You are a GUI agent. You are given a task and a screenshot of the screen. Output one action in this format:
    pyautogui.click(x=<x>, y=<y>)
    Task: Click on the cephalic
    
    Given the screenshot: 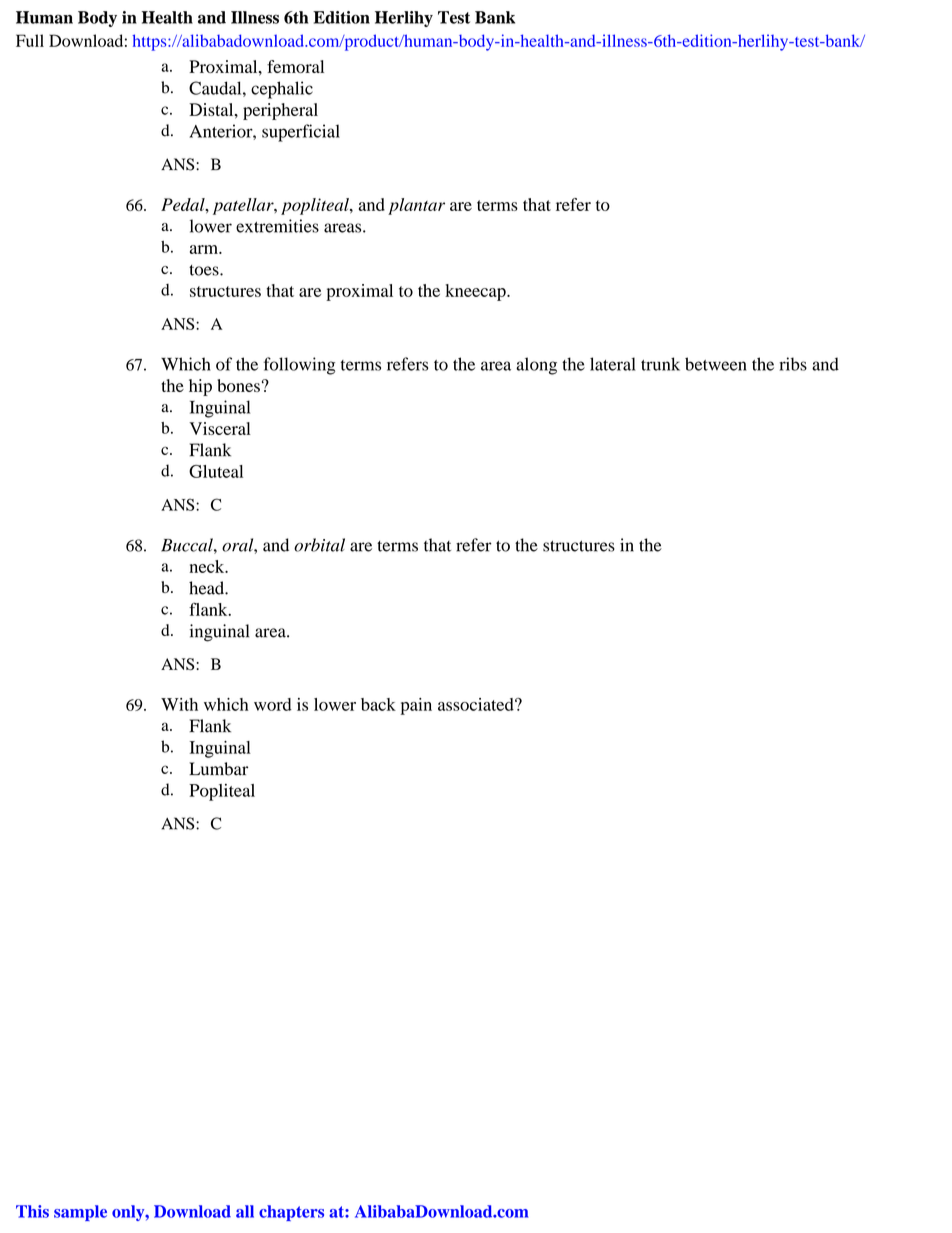 What is the action you would take?
    pyautogui.click(x=282, y=90)
